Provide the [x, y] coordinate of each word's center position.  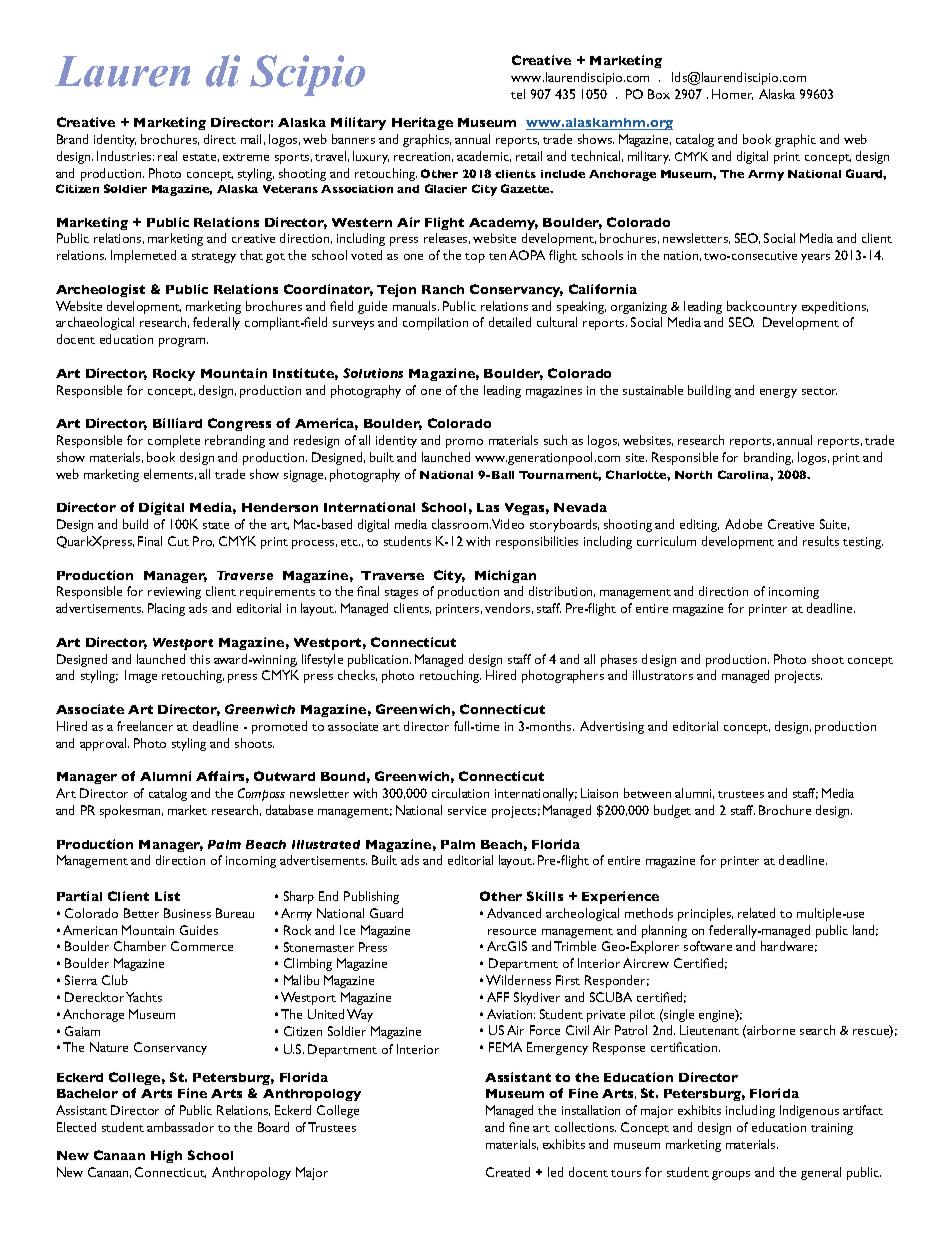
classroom [461, 524]
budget [672, 811]
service [467, 810]
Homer [732, 94]
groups [731, 1175]
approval [104, 744]
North [693, 475]
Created [508, 1172]
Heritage [422, 123]
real [167, 156]
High [166, 1156]
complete [174, 441]
